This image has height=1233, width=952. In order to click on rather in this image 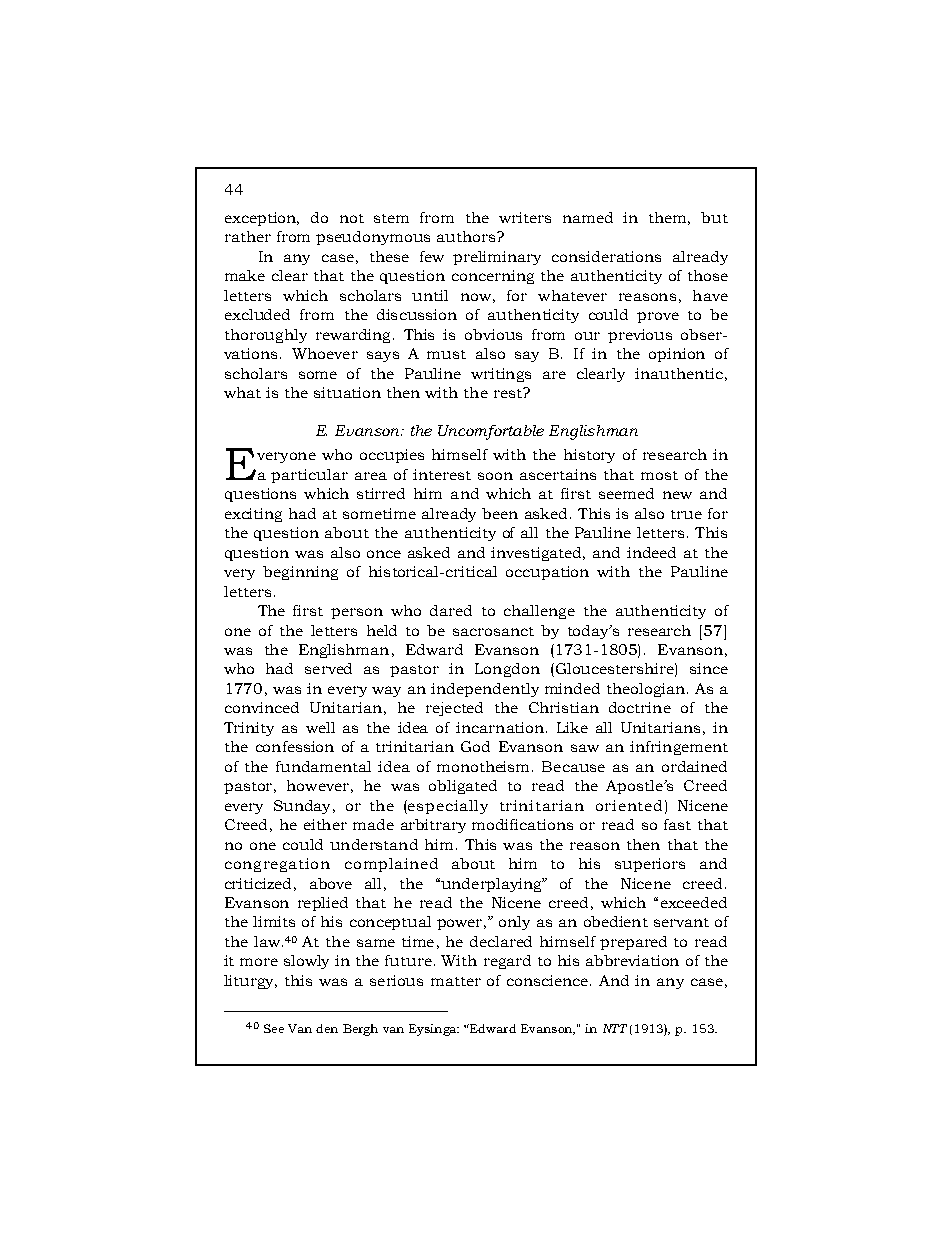, I will do `click(248, 236)`.
